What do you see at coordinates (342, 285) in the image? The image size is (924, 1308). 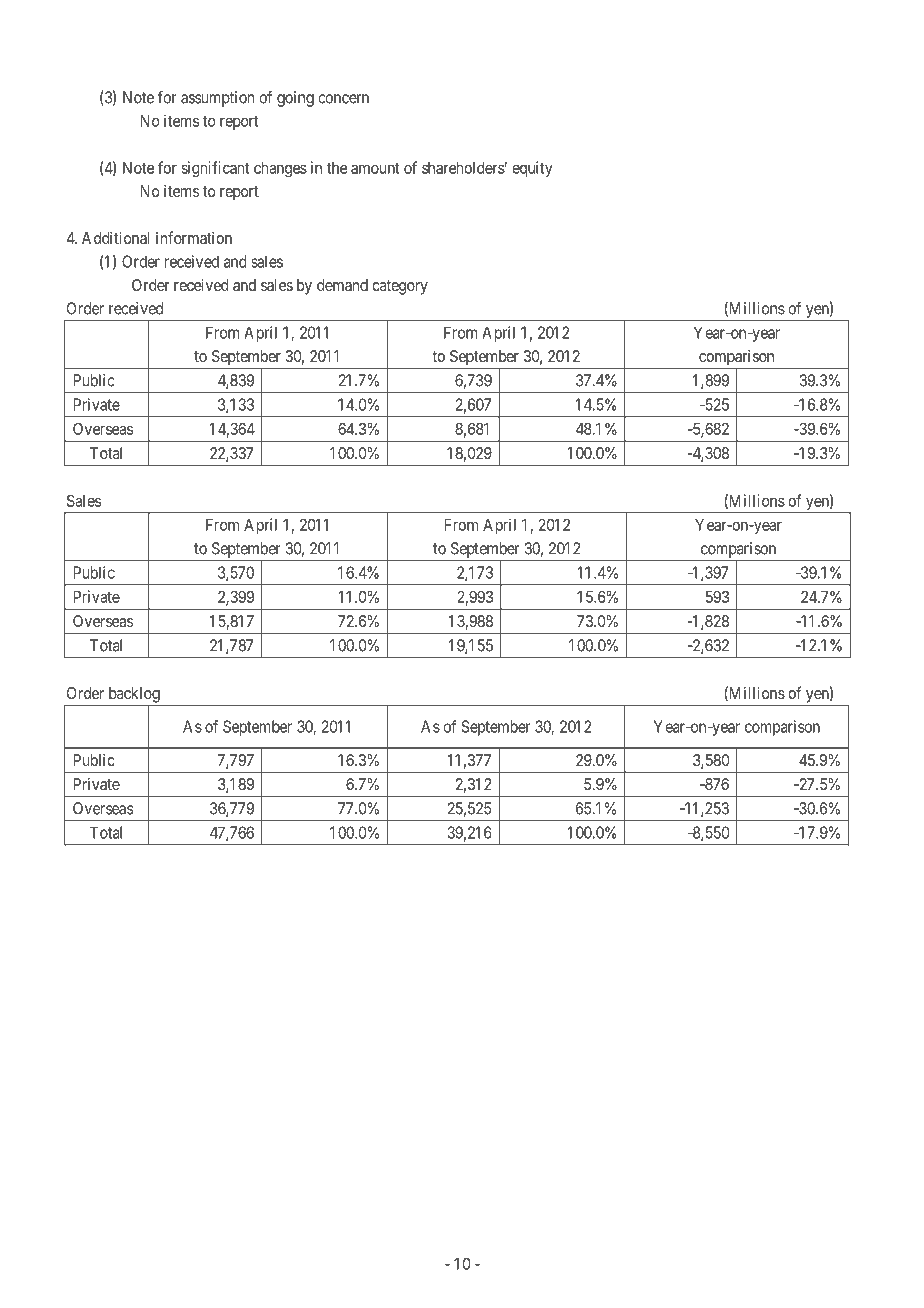 I see `demand` at bounding box center [342, 285].
